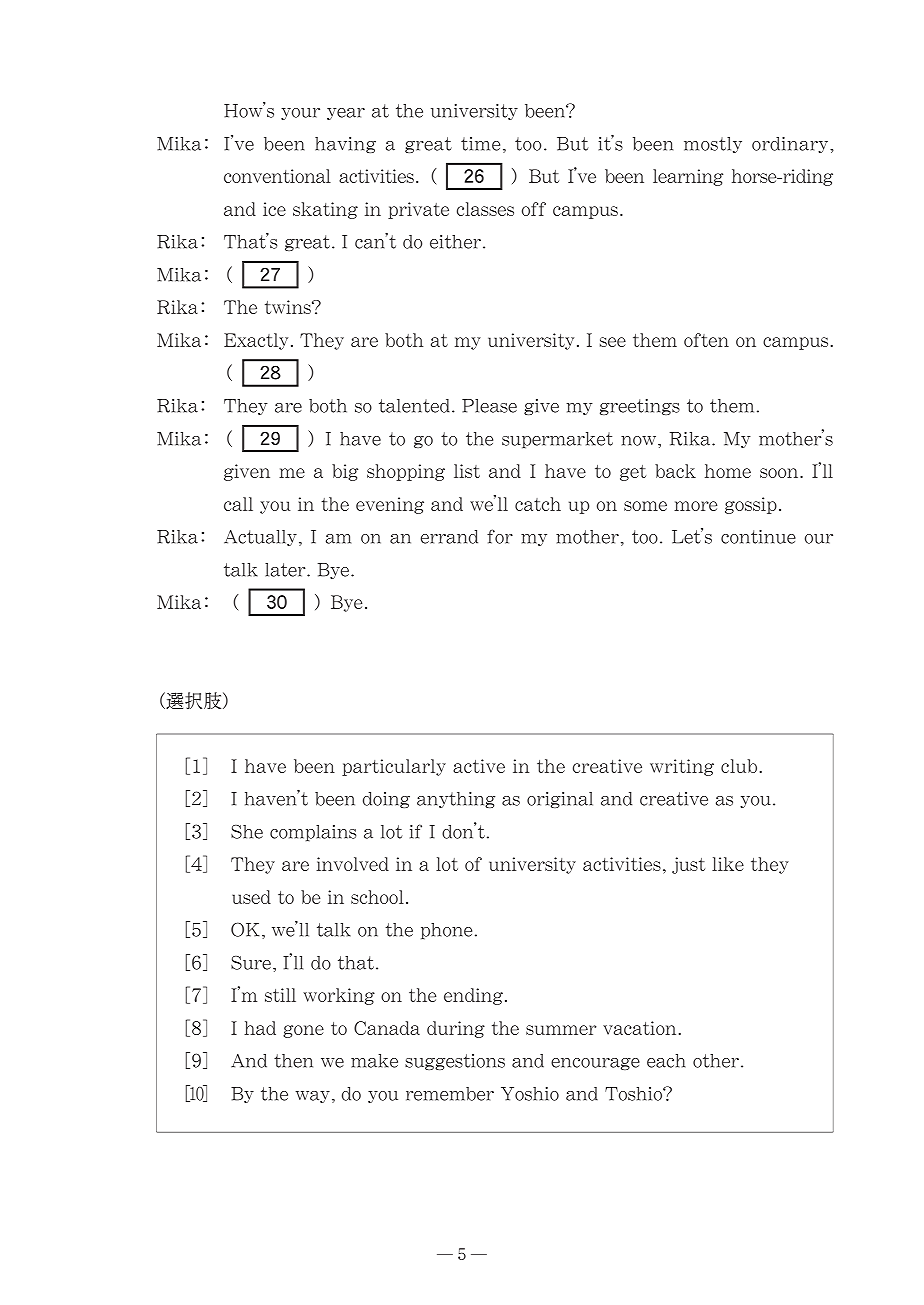 Image resolution: width=924 pixels, height=1305 pixels. I want to click on active, so click(479, 766).
